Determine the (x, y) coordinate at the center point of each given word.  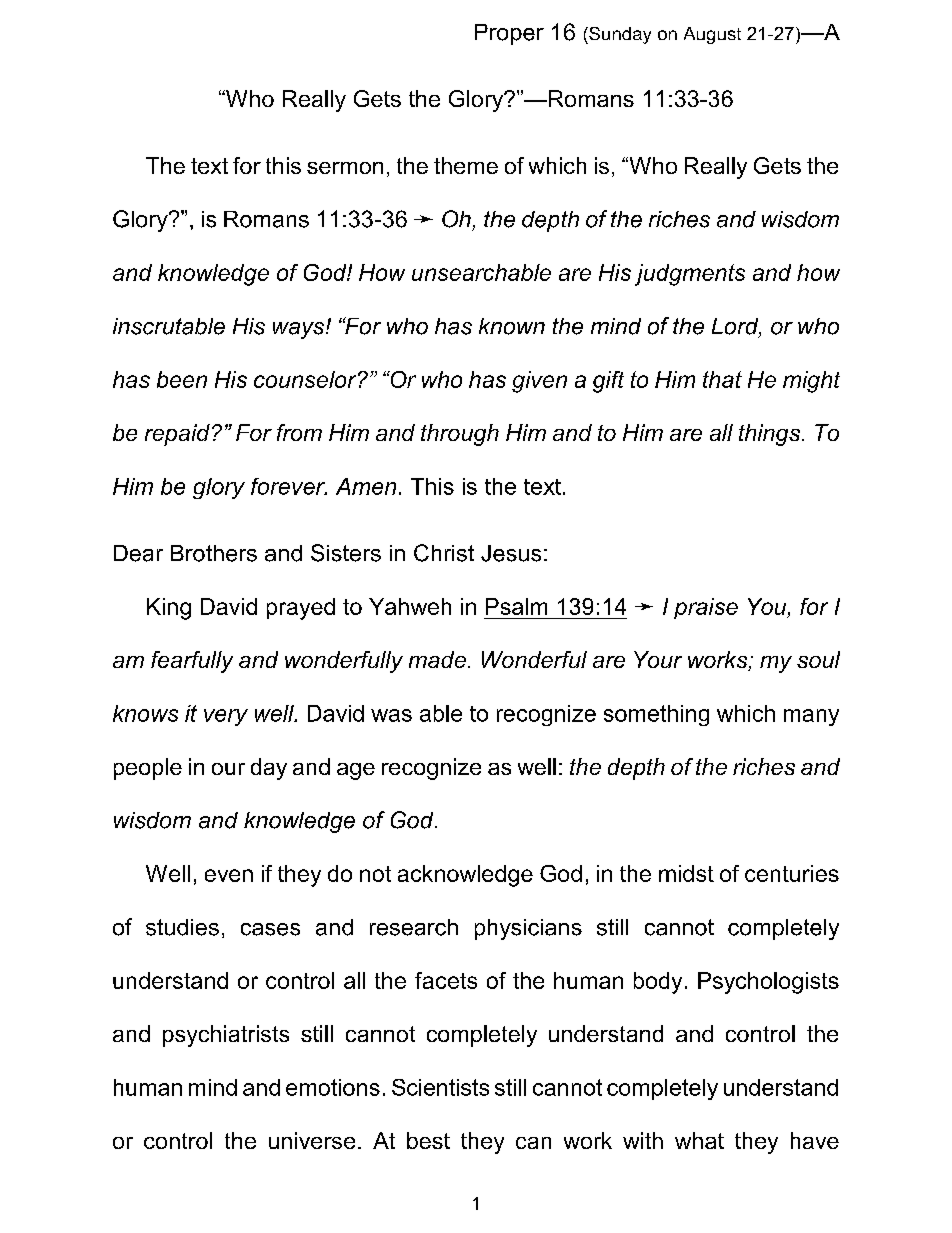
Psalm (516, 606)
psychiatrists (226, 1036)
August (712, 35)
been (182, 379)
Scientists (440, 1087)
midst (686, 873)
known (512, 326)
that (722, 379)
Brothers (214, 553)
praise (706, 608)
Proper (509, 34)
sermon (345, 168)
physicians (528, 929)
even (229, 875)
